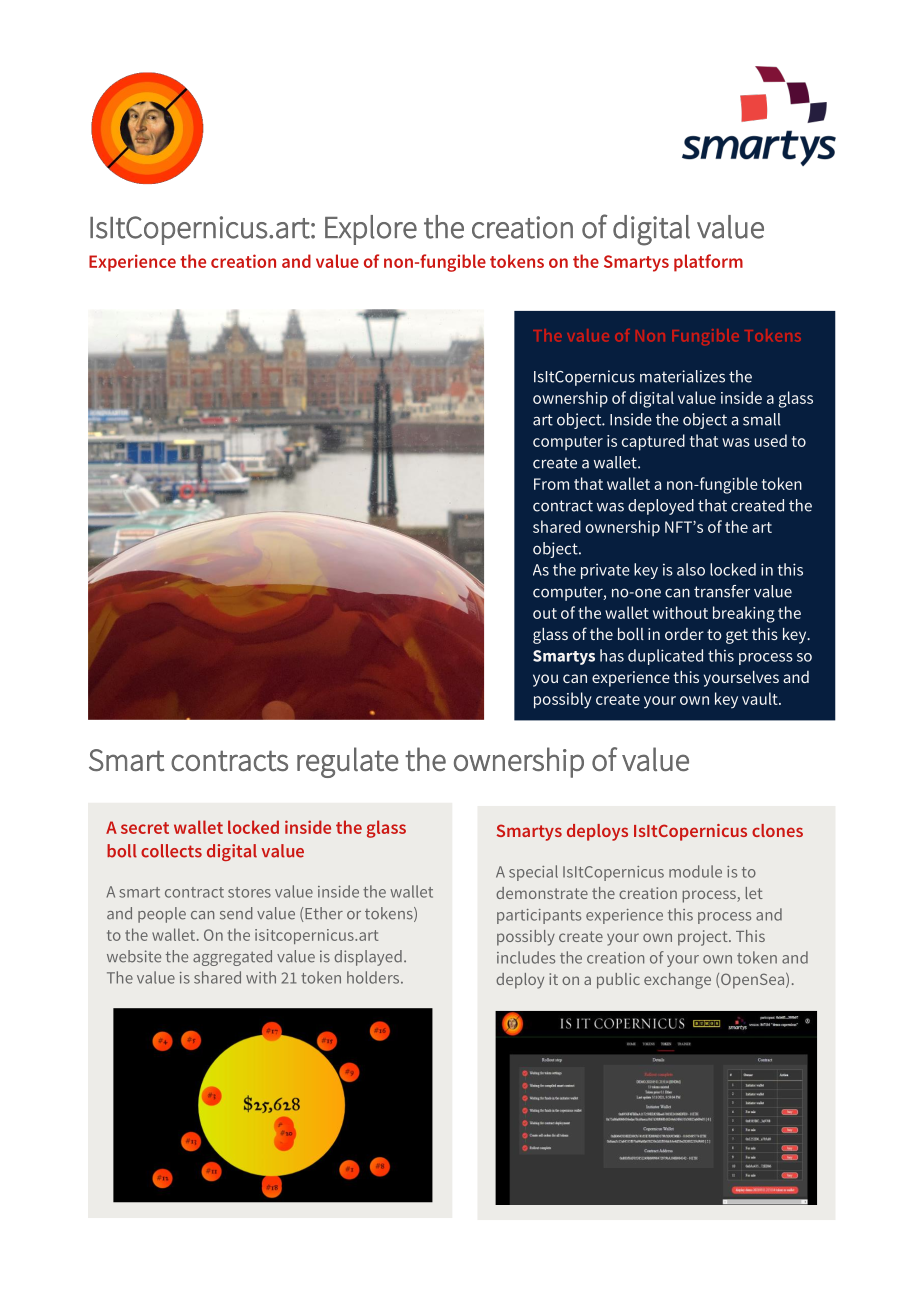 The width and height of the document is (924, 1308). Describe the element at coordinates (605, 571) in the document. I see `private` at that location.
